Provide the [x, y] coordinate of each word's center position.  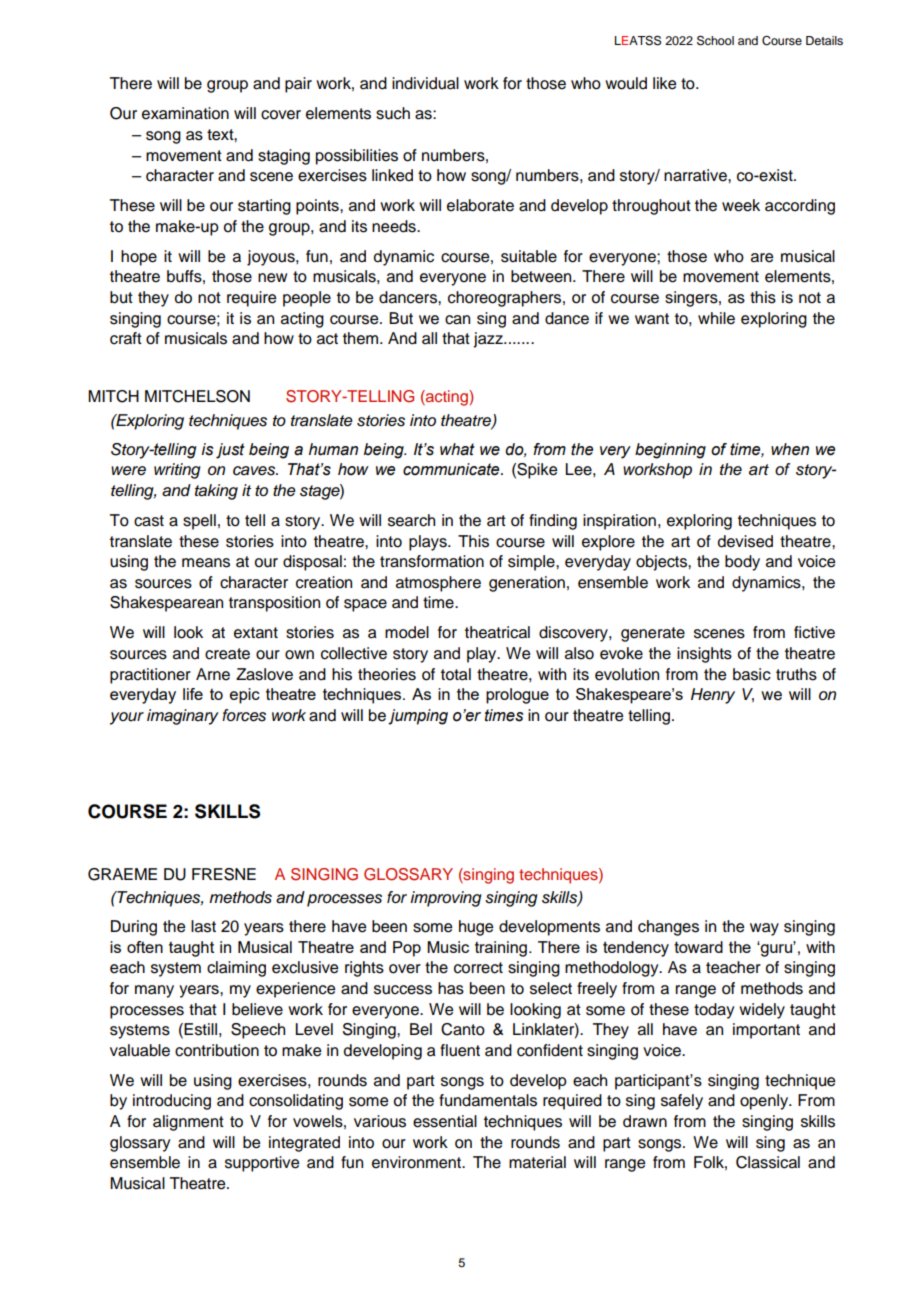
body [742, 563]
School [715, 40]
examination [185, 113]
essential [445, 1121]
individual [425, 83]
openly [765, 1102]
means [206, 563]
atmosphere [438, 584]
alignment [188, 1123]
